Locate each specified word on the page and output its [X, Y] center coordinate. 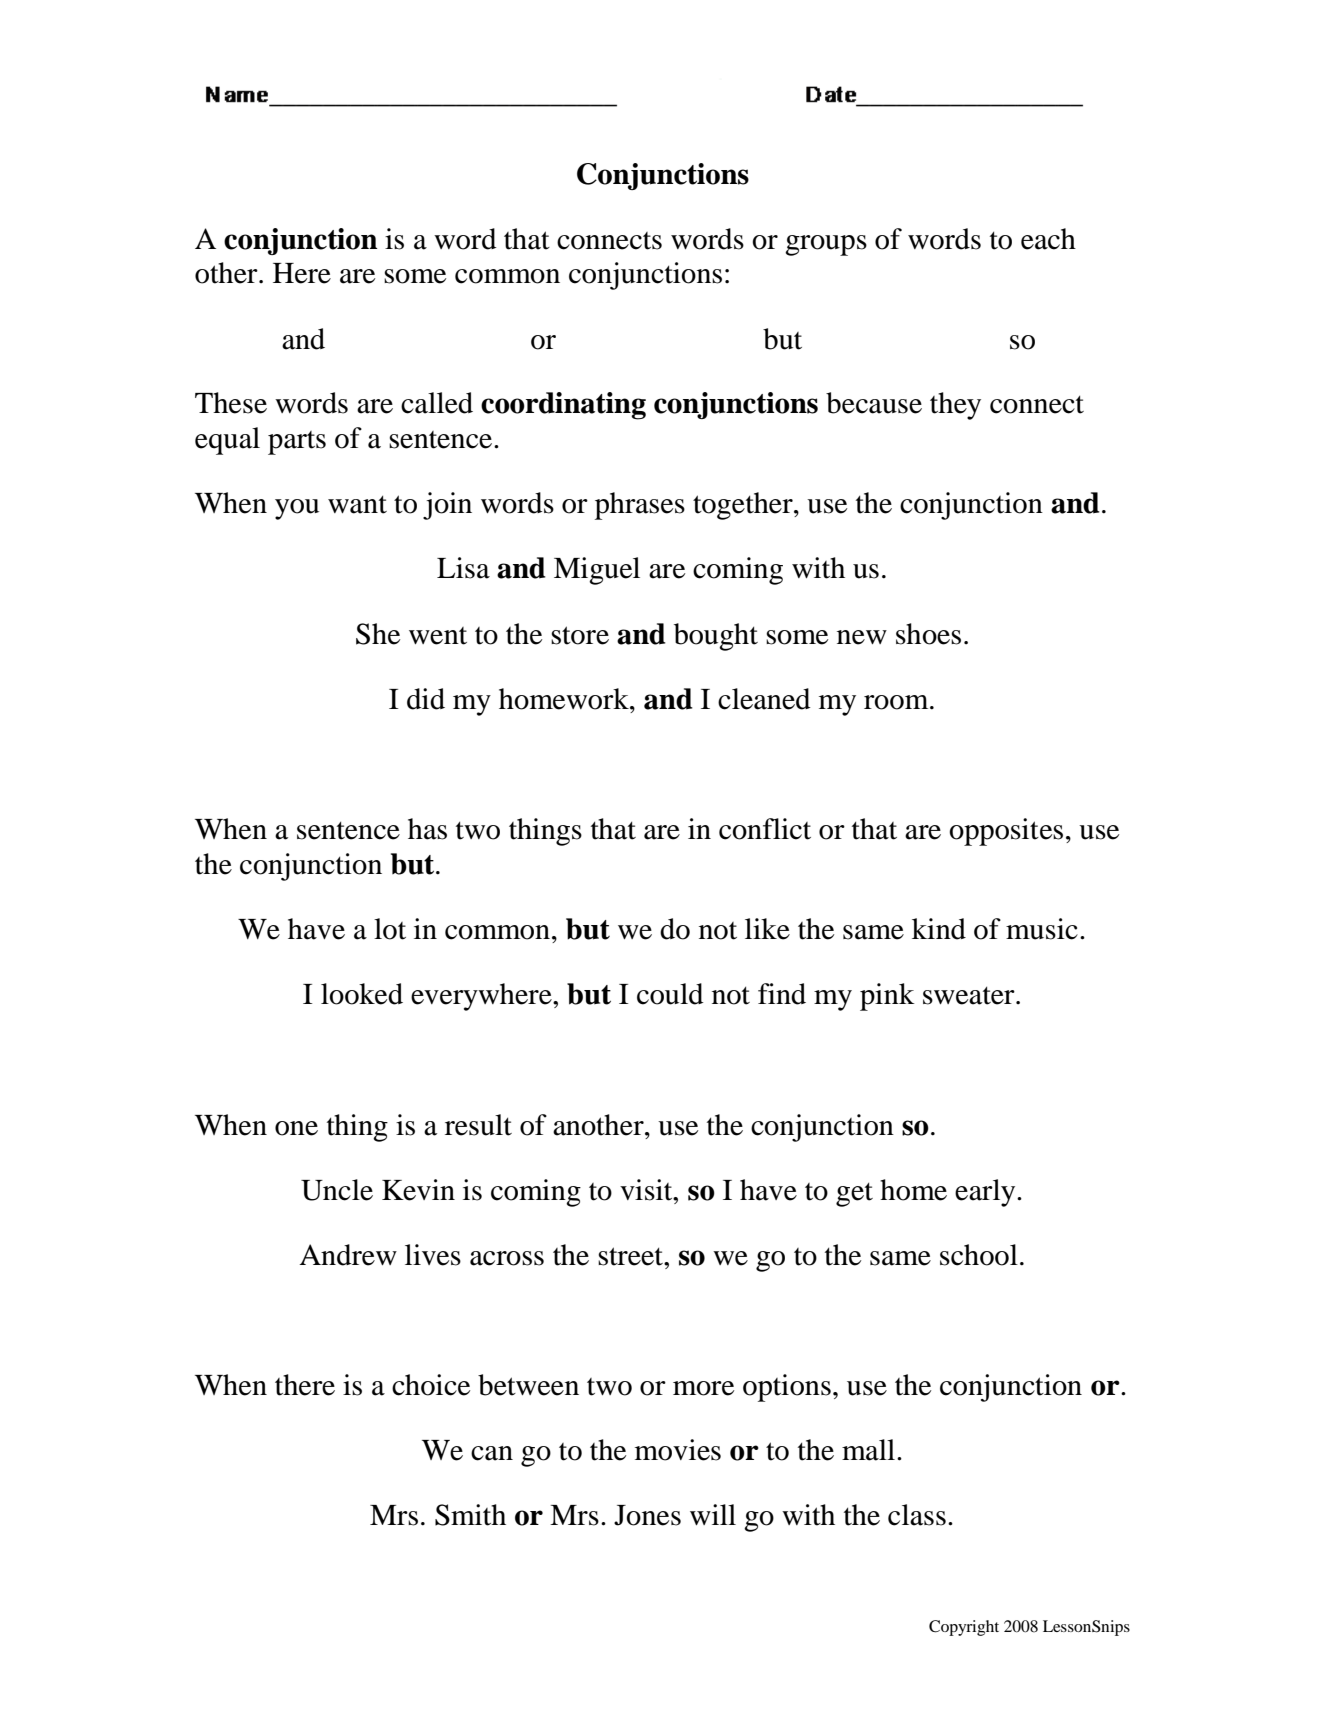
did [426, 699]
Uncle [337, 1190]
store [580, 635]
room [897, 702]
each [1048, 239]
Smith [470, 1515]
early [986, 1193]
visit [647, 1190]
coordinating [563, 406]
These [231, 403]
